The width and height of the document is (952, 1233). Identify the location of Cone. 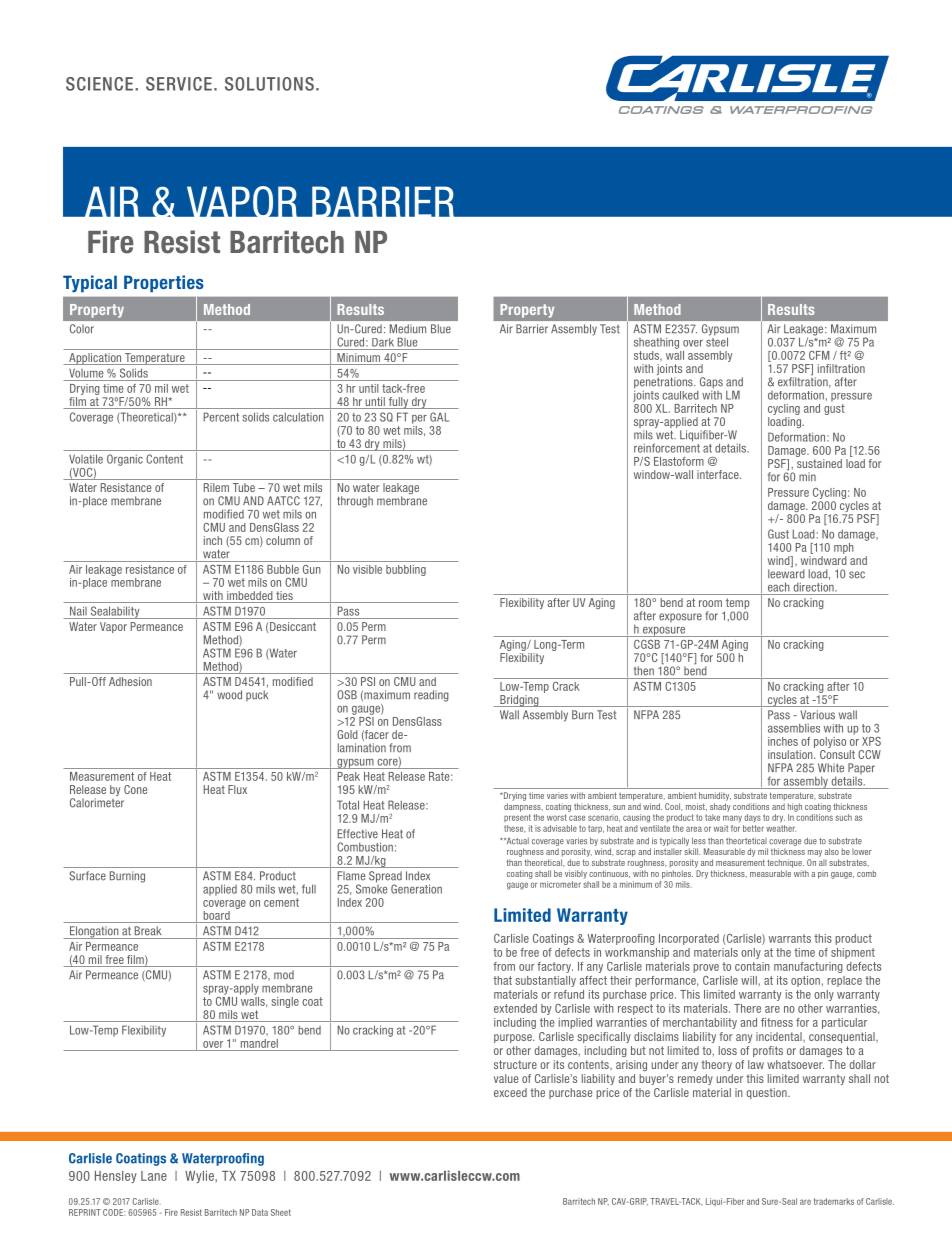
(135, 789).
